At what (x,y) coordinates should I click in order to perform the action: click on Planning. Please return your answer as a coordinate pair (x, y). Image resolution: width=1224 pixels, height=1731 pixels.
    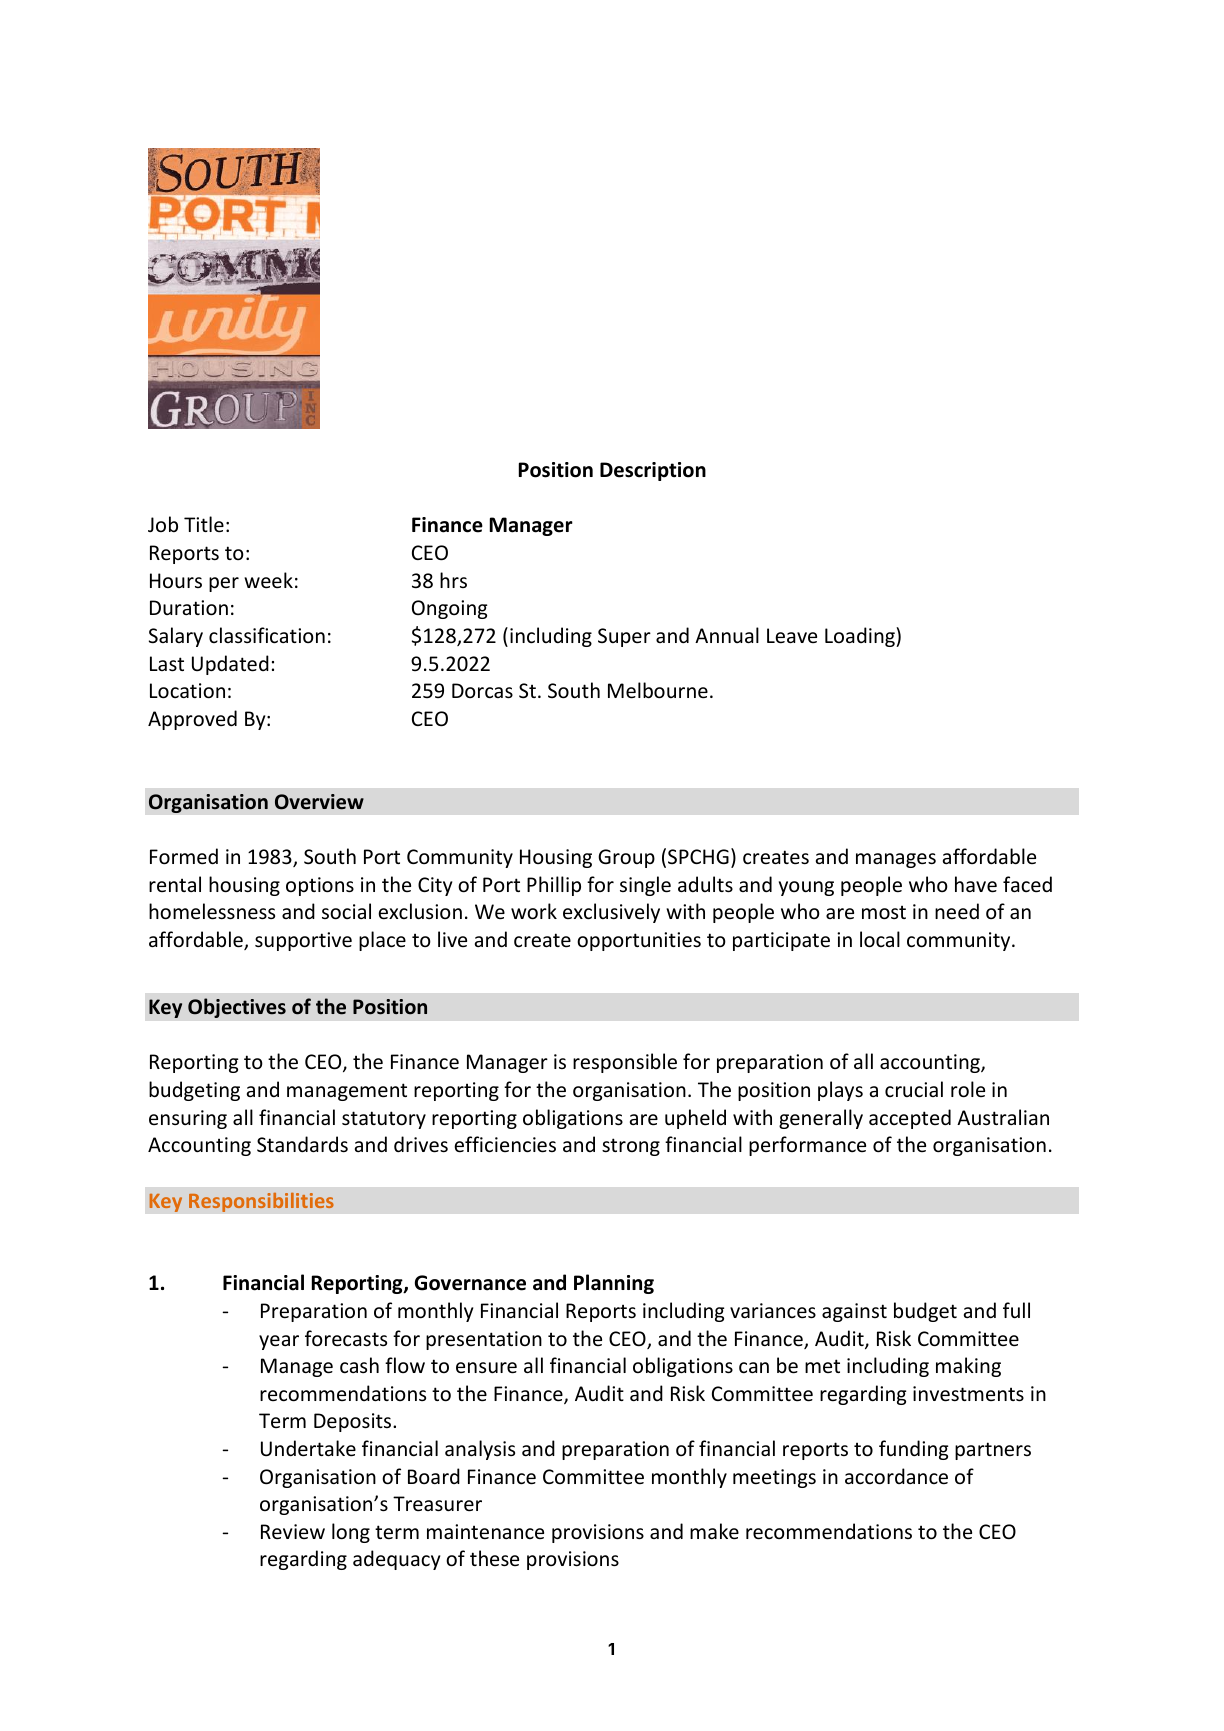
    Looking at the image, I should click on (614, 1284).
